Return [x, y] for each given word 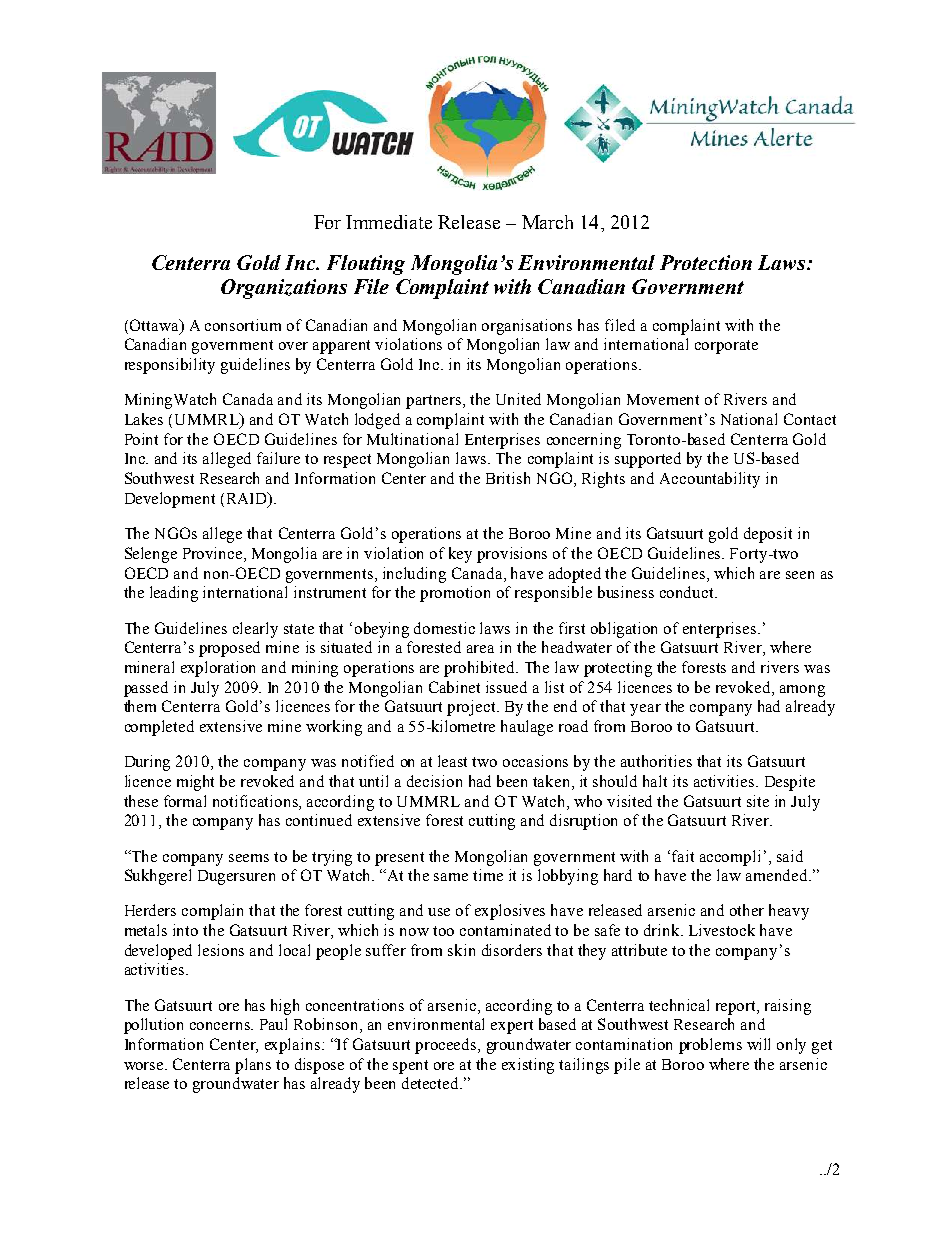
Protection [706, 262]
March [547, 222]
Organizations [284, 289]
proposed [229, 649]
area [480, 649]
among [802, 691]
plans [253, 1066]
